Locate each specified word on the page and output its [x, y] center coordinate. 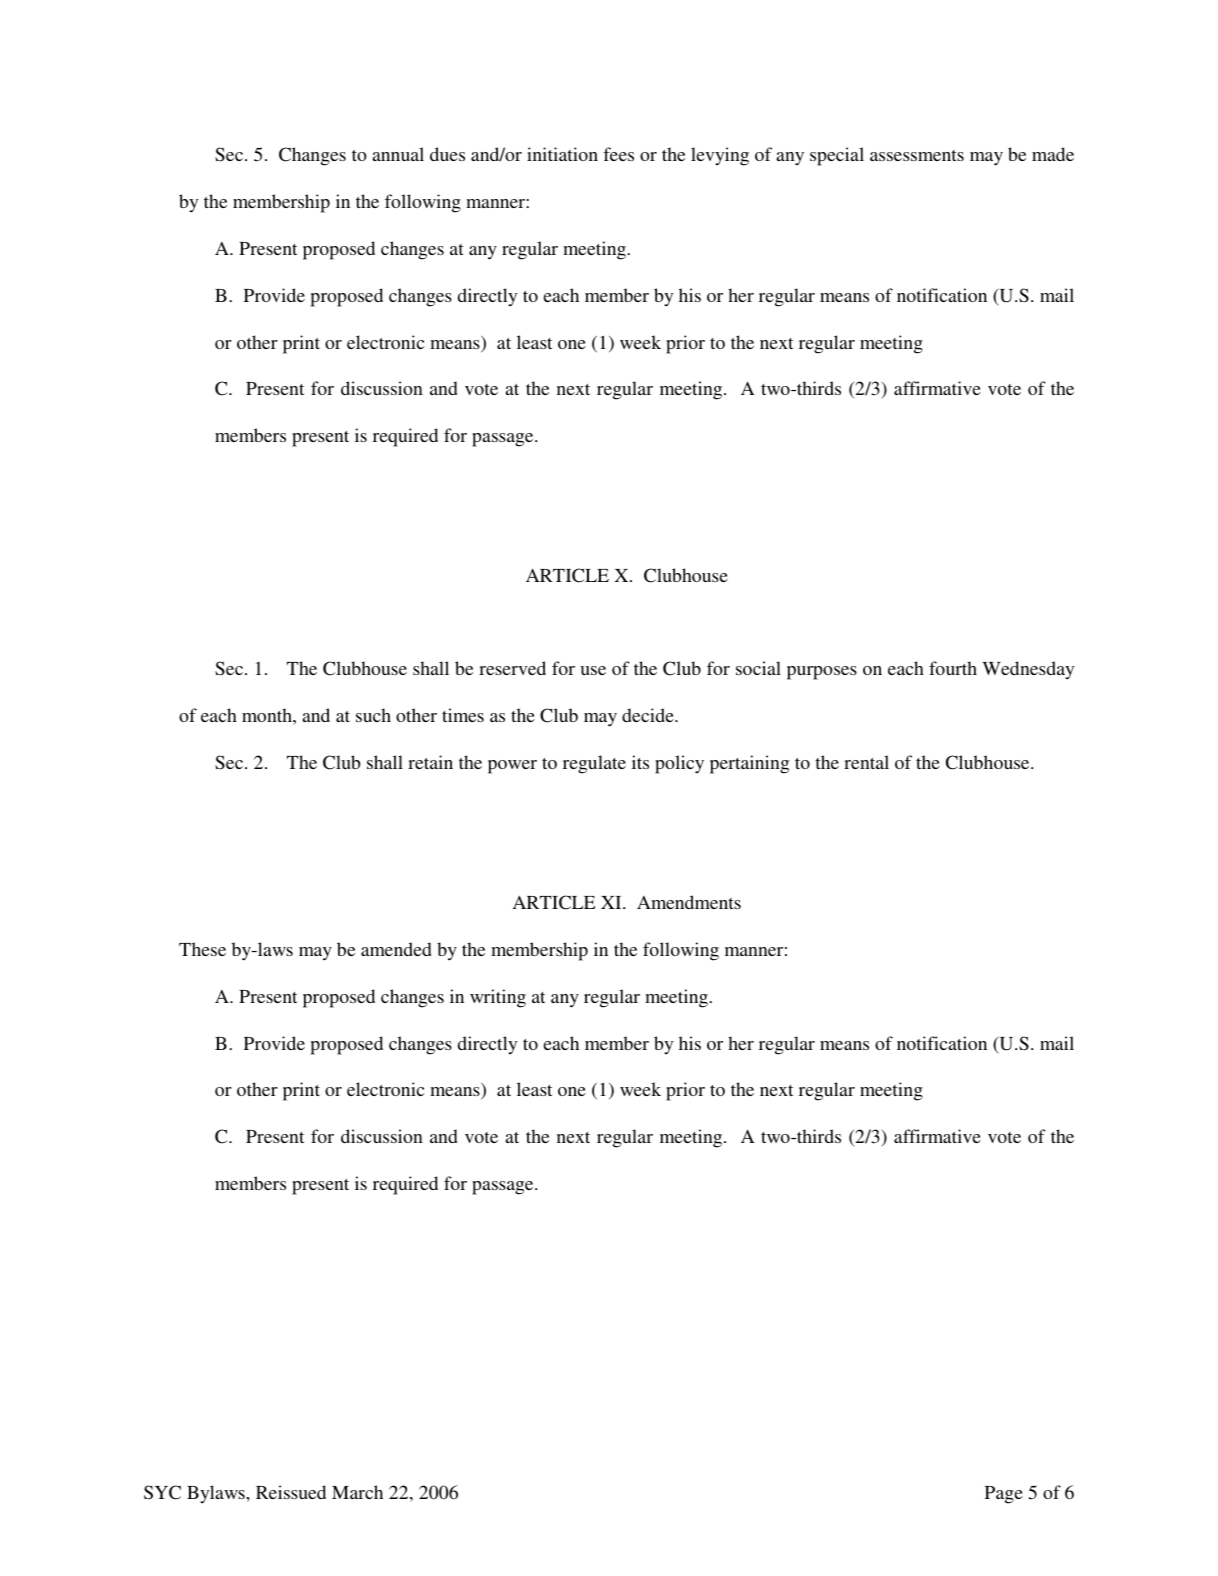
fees [618, 154]
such [373, 715]
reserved [512, 668]
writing [498, 998]
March [357, 1492]
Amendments [689, 902]
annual [398, 154]
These [202, 949]
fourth [953, 668]
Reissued [291, 1492]
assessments [917, 155]
